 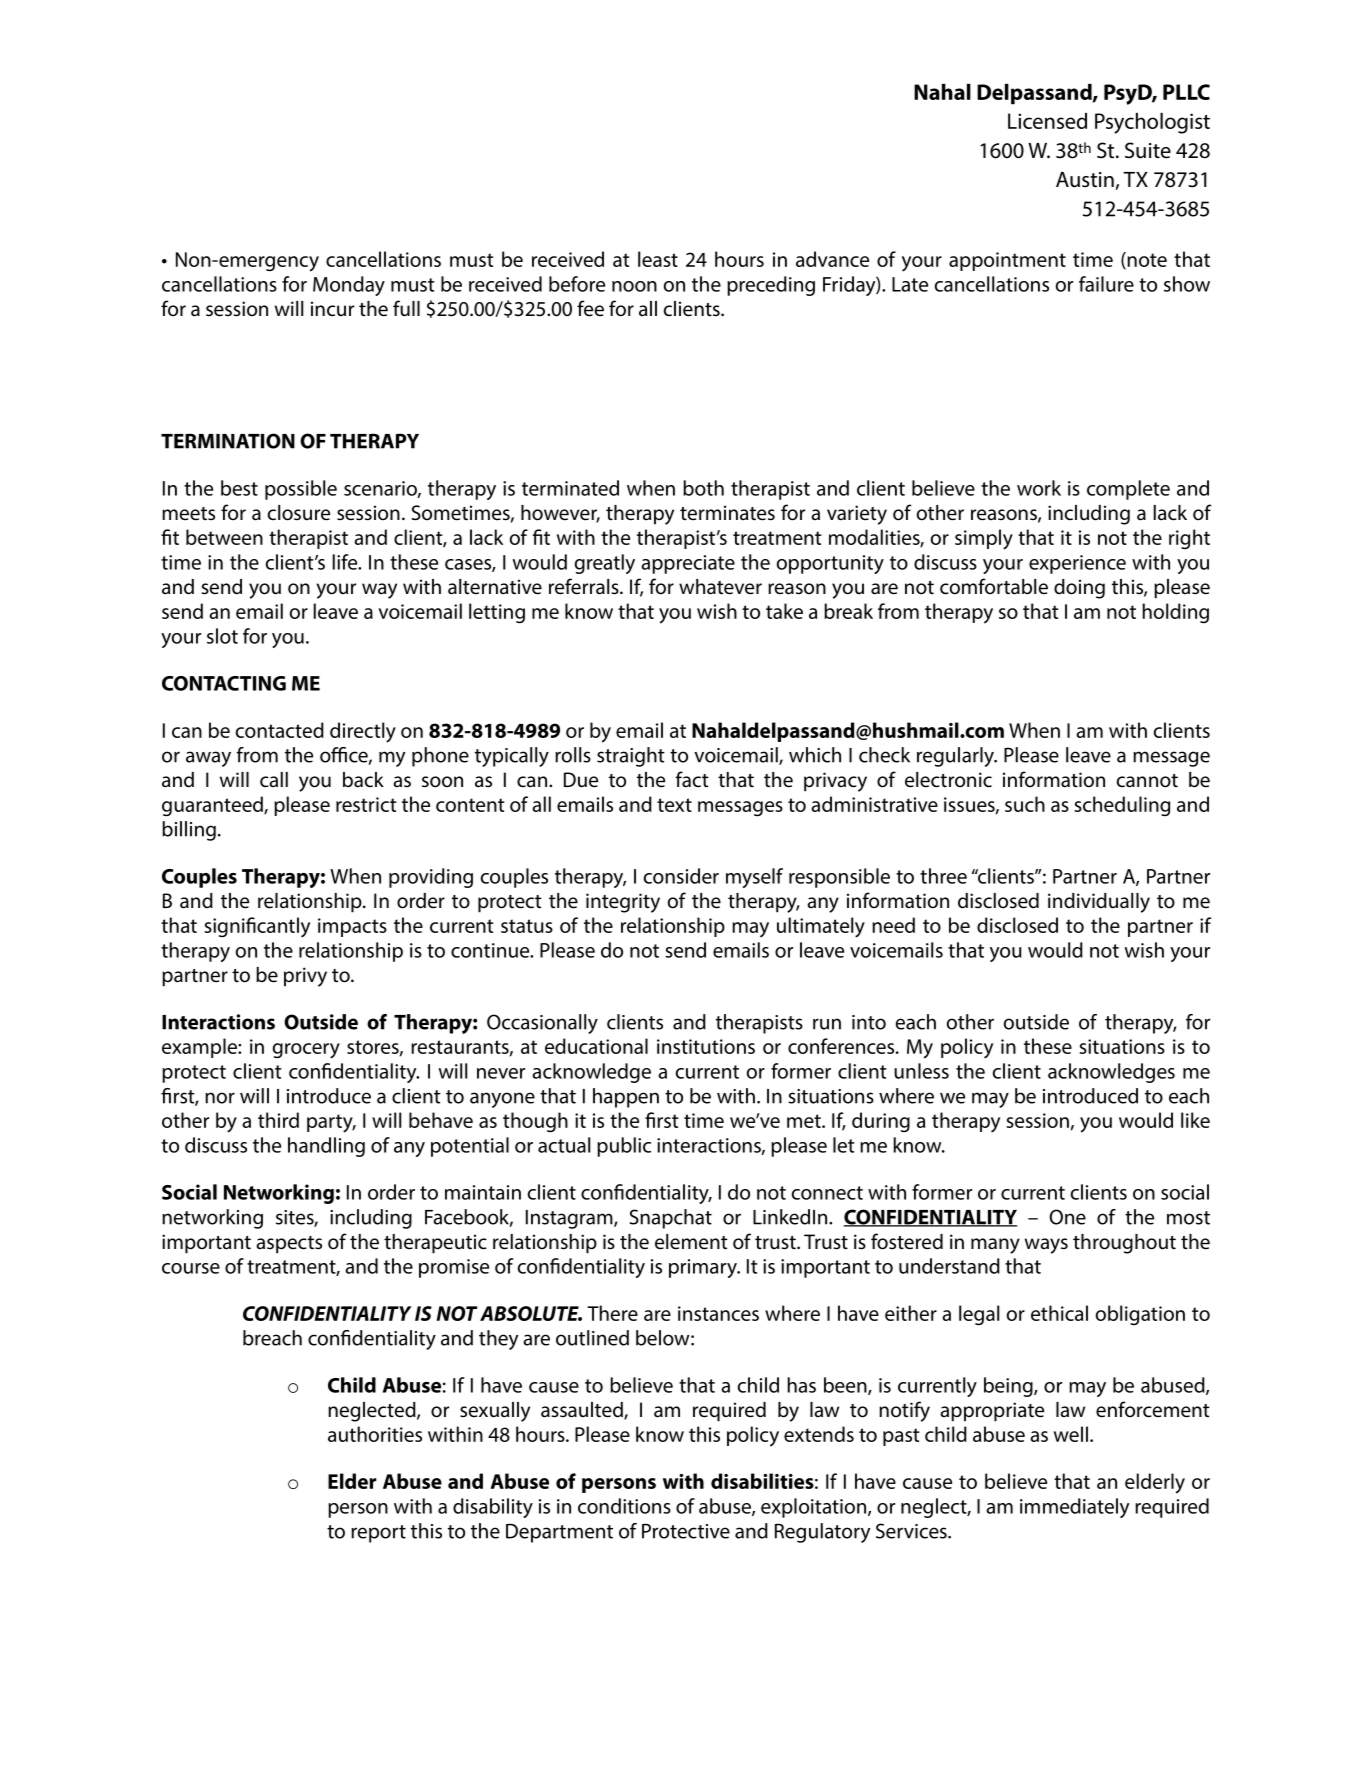 What do you see at coordinates (1122, 806) in the document?
I see `scheduling` at bounding box center [1122, 806].
